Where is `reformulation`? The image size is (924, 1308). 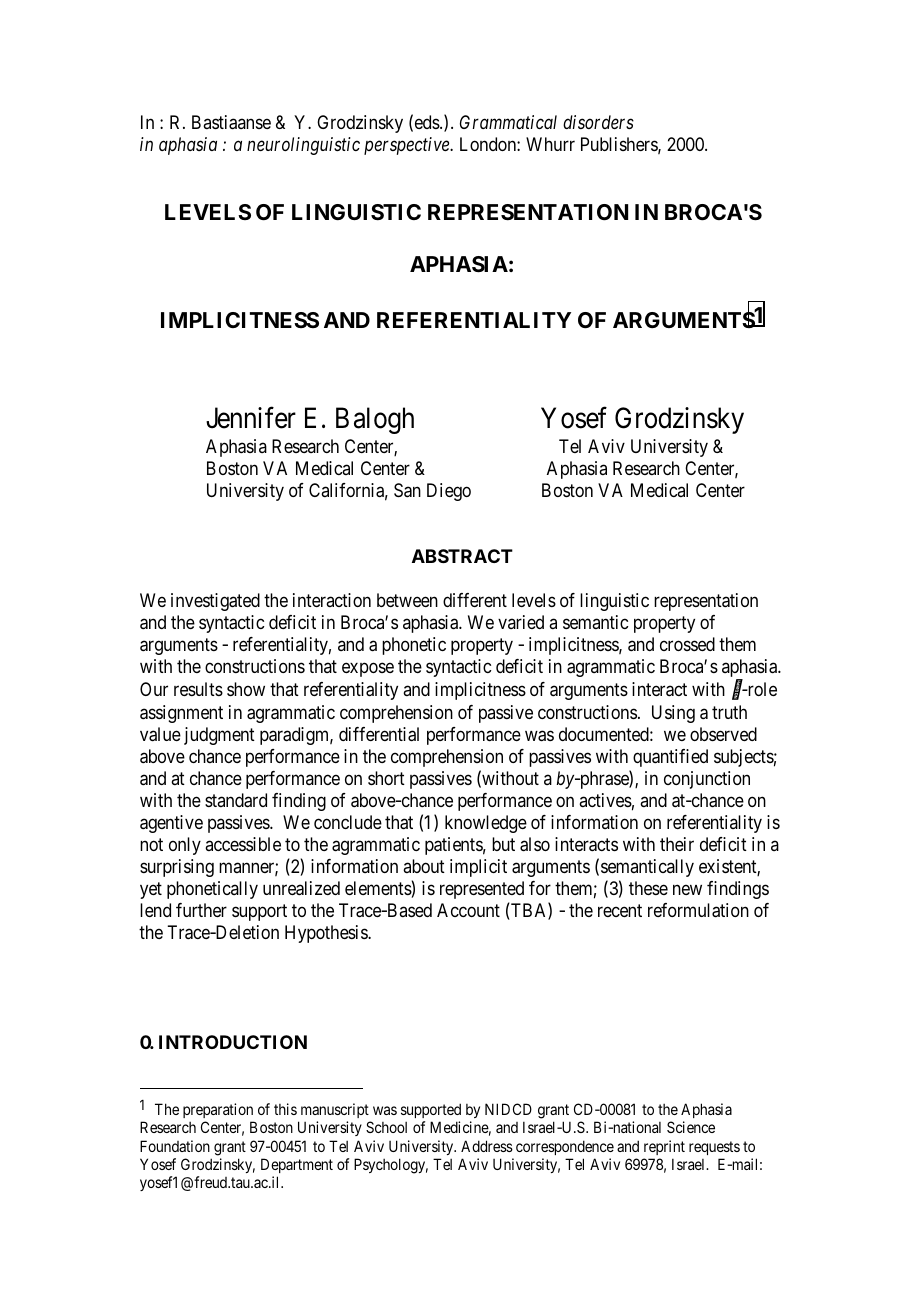 reformulation is located at coordinates (698, 910).
